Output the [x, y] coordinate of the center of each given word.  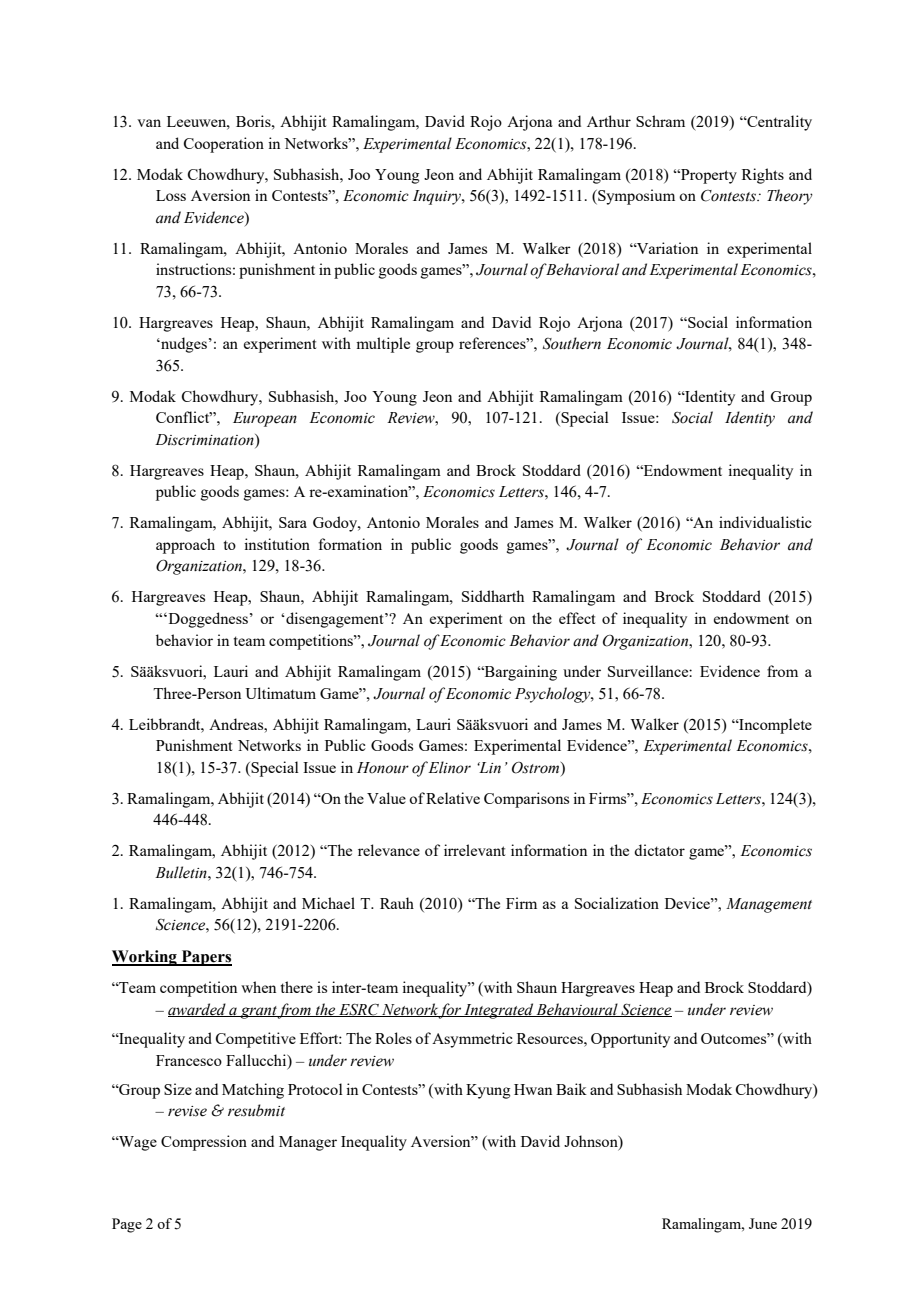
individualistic [765, 522]
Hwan [533, 1089]
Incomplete [774, 726]
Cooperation [224, 145]
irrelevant [474, 850]
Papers [205, 958]
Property [708, 176]
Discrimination [205, 440]
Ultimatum [280, 693]
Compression [204, 1143]
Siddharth [493, 596]
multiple [383, 345]
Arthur [609, 121]
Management [769, 905]
